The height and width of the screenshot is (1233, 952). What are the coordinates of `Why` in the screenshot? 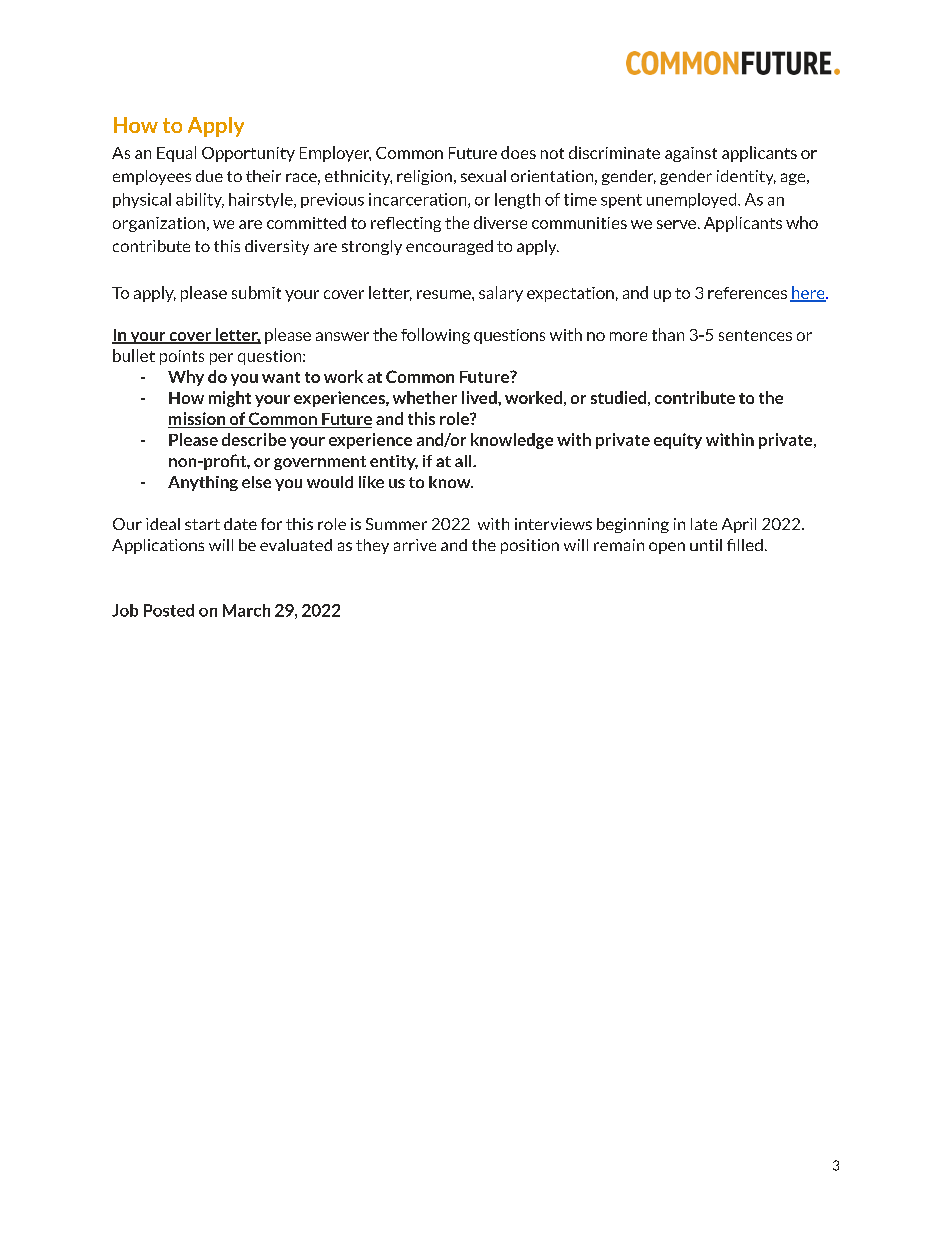 It's located at (186, 378).
